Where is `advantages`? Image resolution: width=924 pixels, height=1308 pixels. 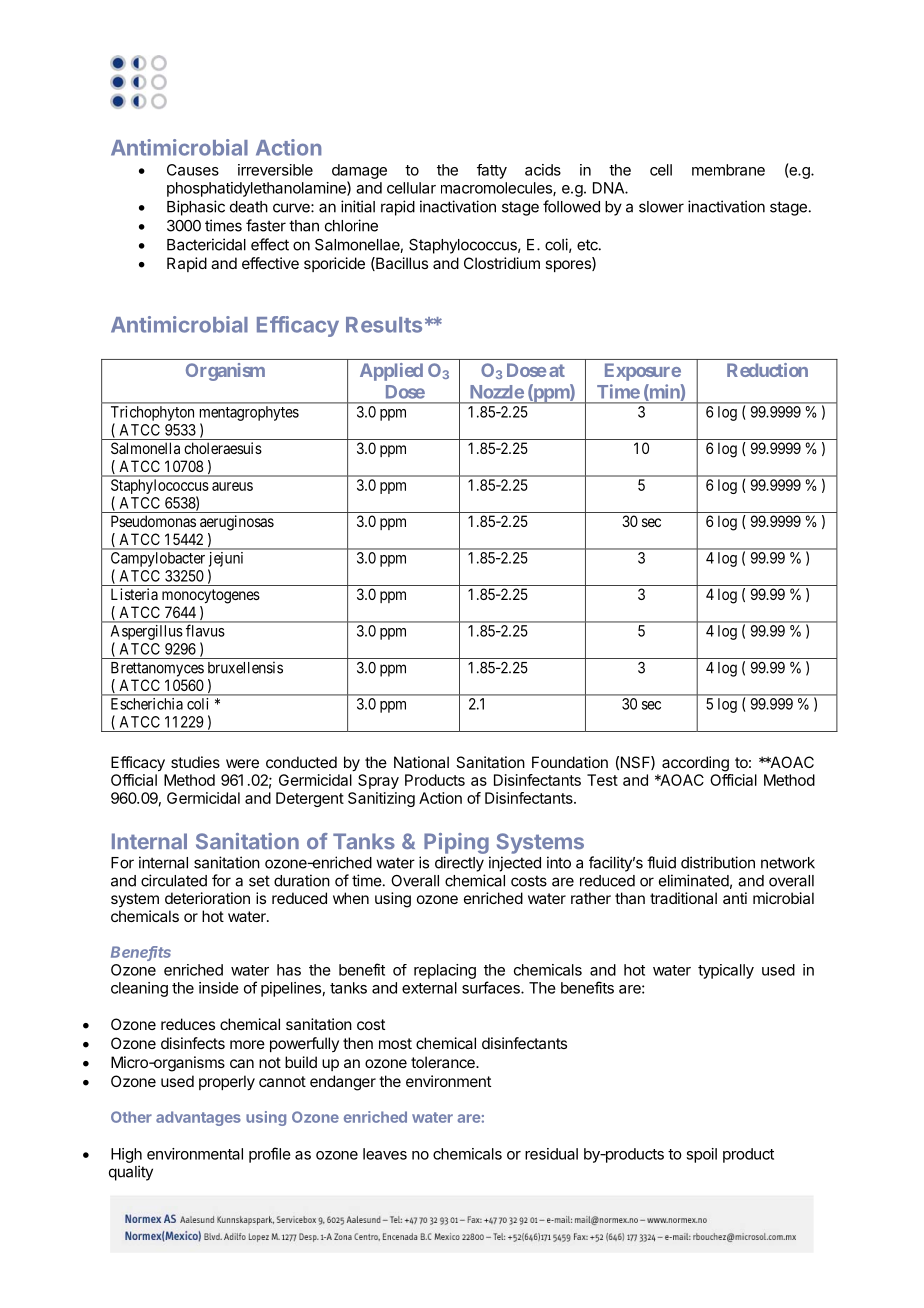
advantages is located at coordinates (198, 1118).
